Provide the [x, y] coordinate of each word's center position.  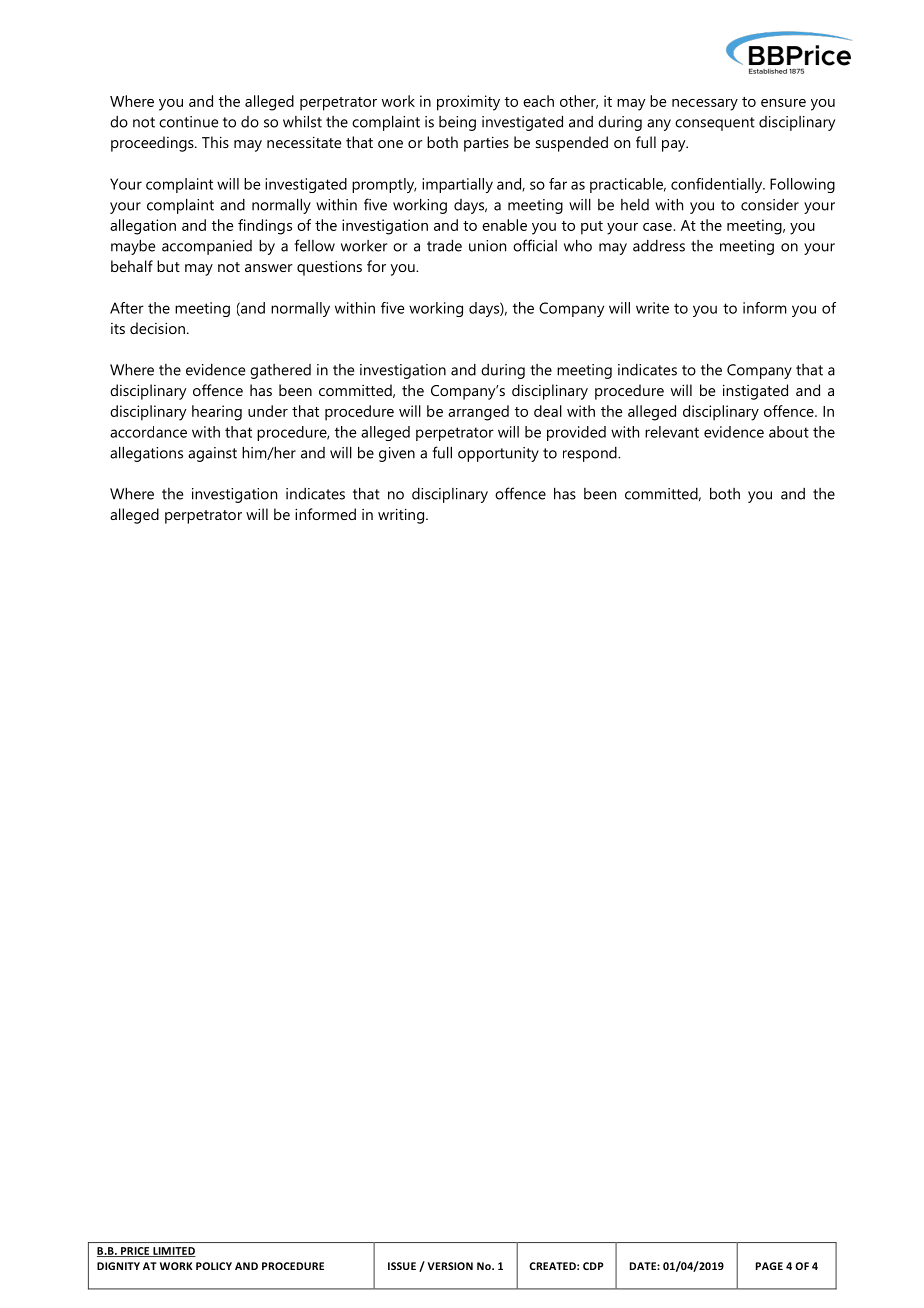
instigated [755, 392]
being [457, 123]
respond [591, 454]
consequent [715, 124]
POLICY [214, 1266]
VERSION [450, 1266]
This [215, 142]
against [212, 454]
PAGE [769, 1266]
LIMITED [173, 1252]
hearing [217, 413]
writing [402, 516]
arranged [478, 413]
